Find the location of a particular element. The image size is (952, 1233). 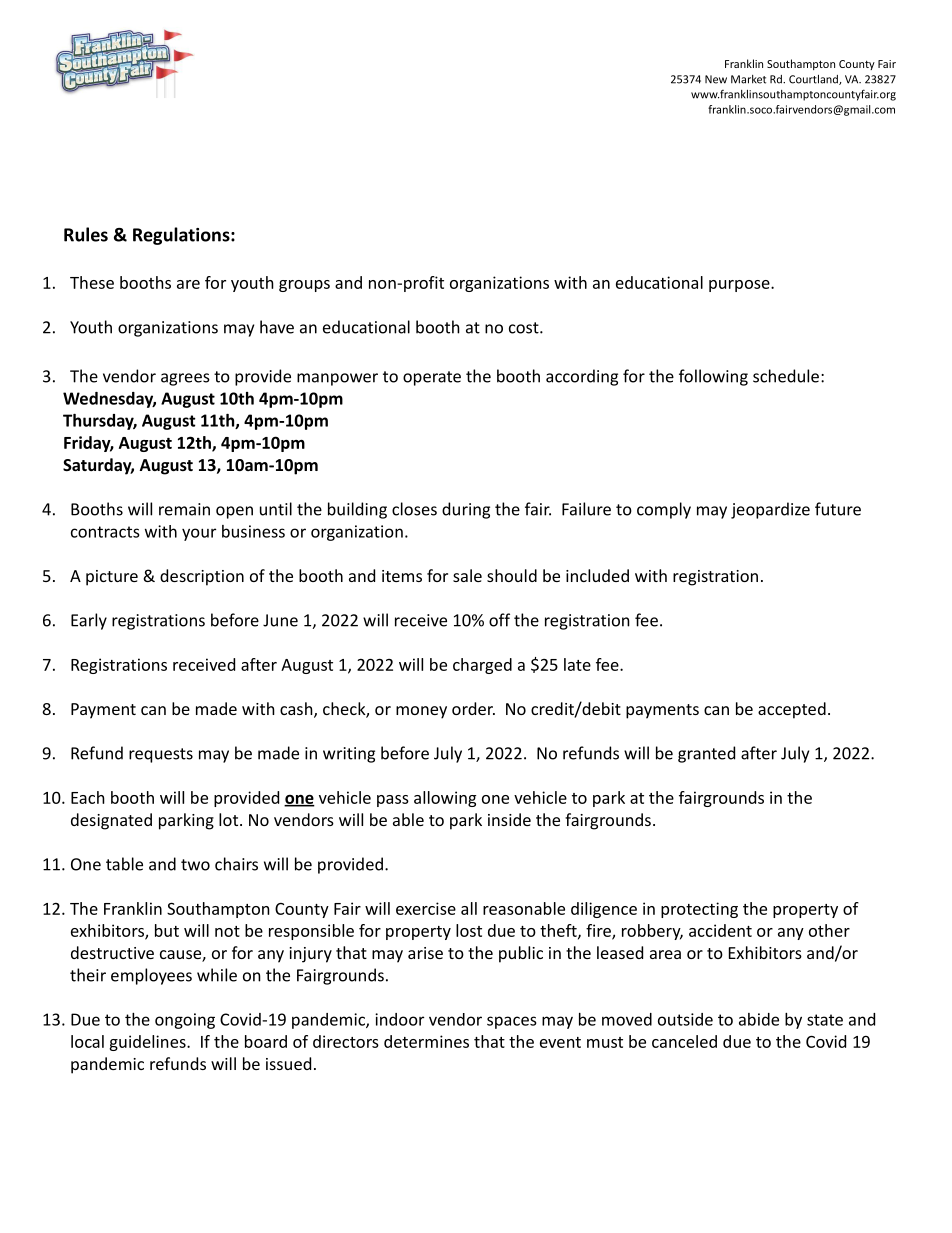

lot is located at coordinates (228, 819).
